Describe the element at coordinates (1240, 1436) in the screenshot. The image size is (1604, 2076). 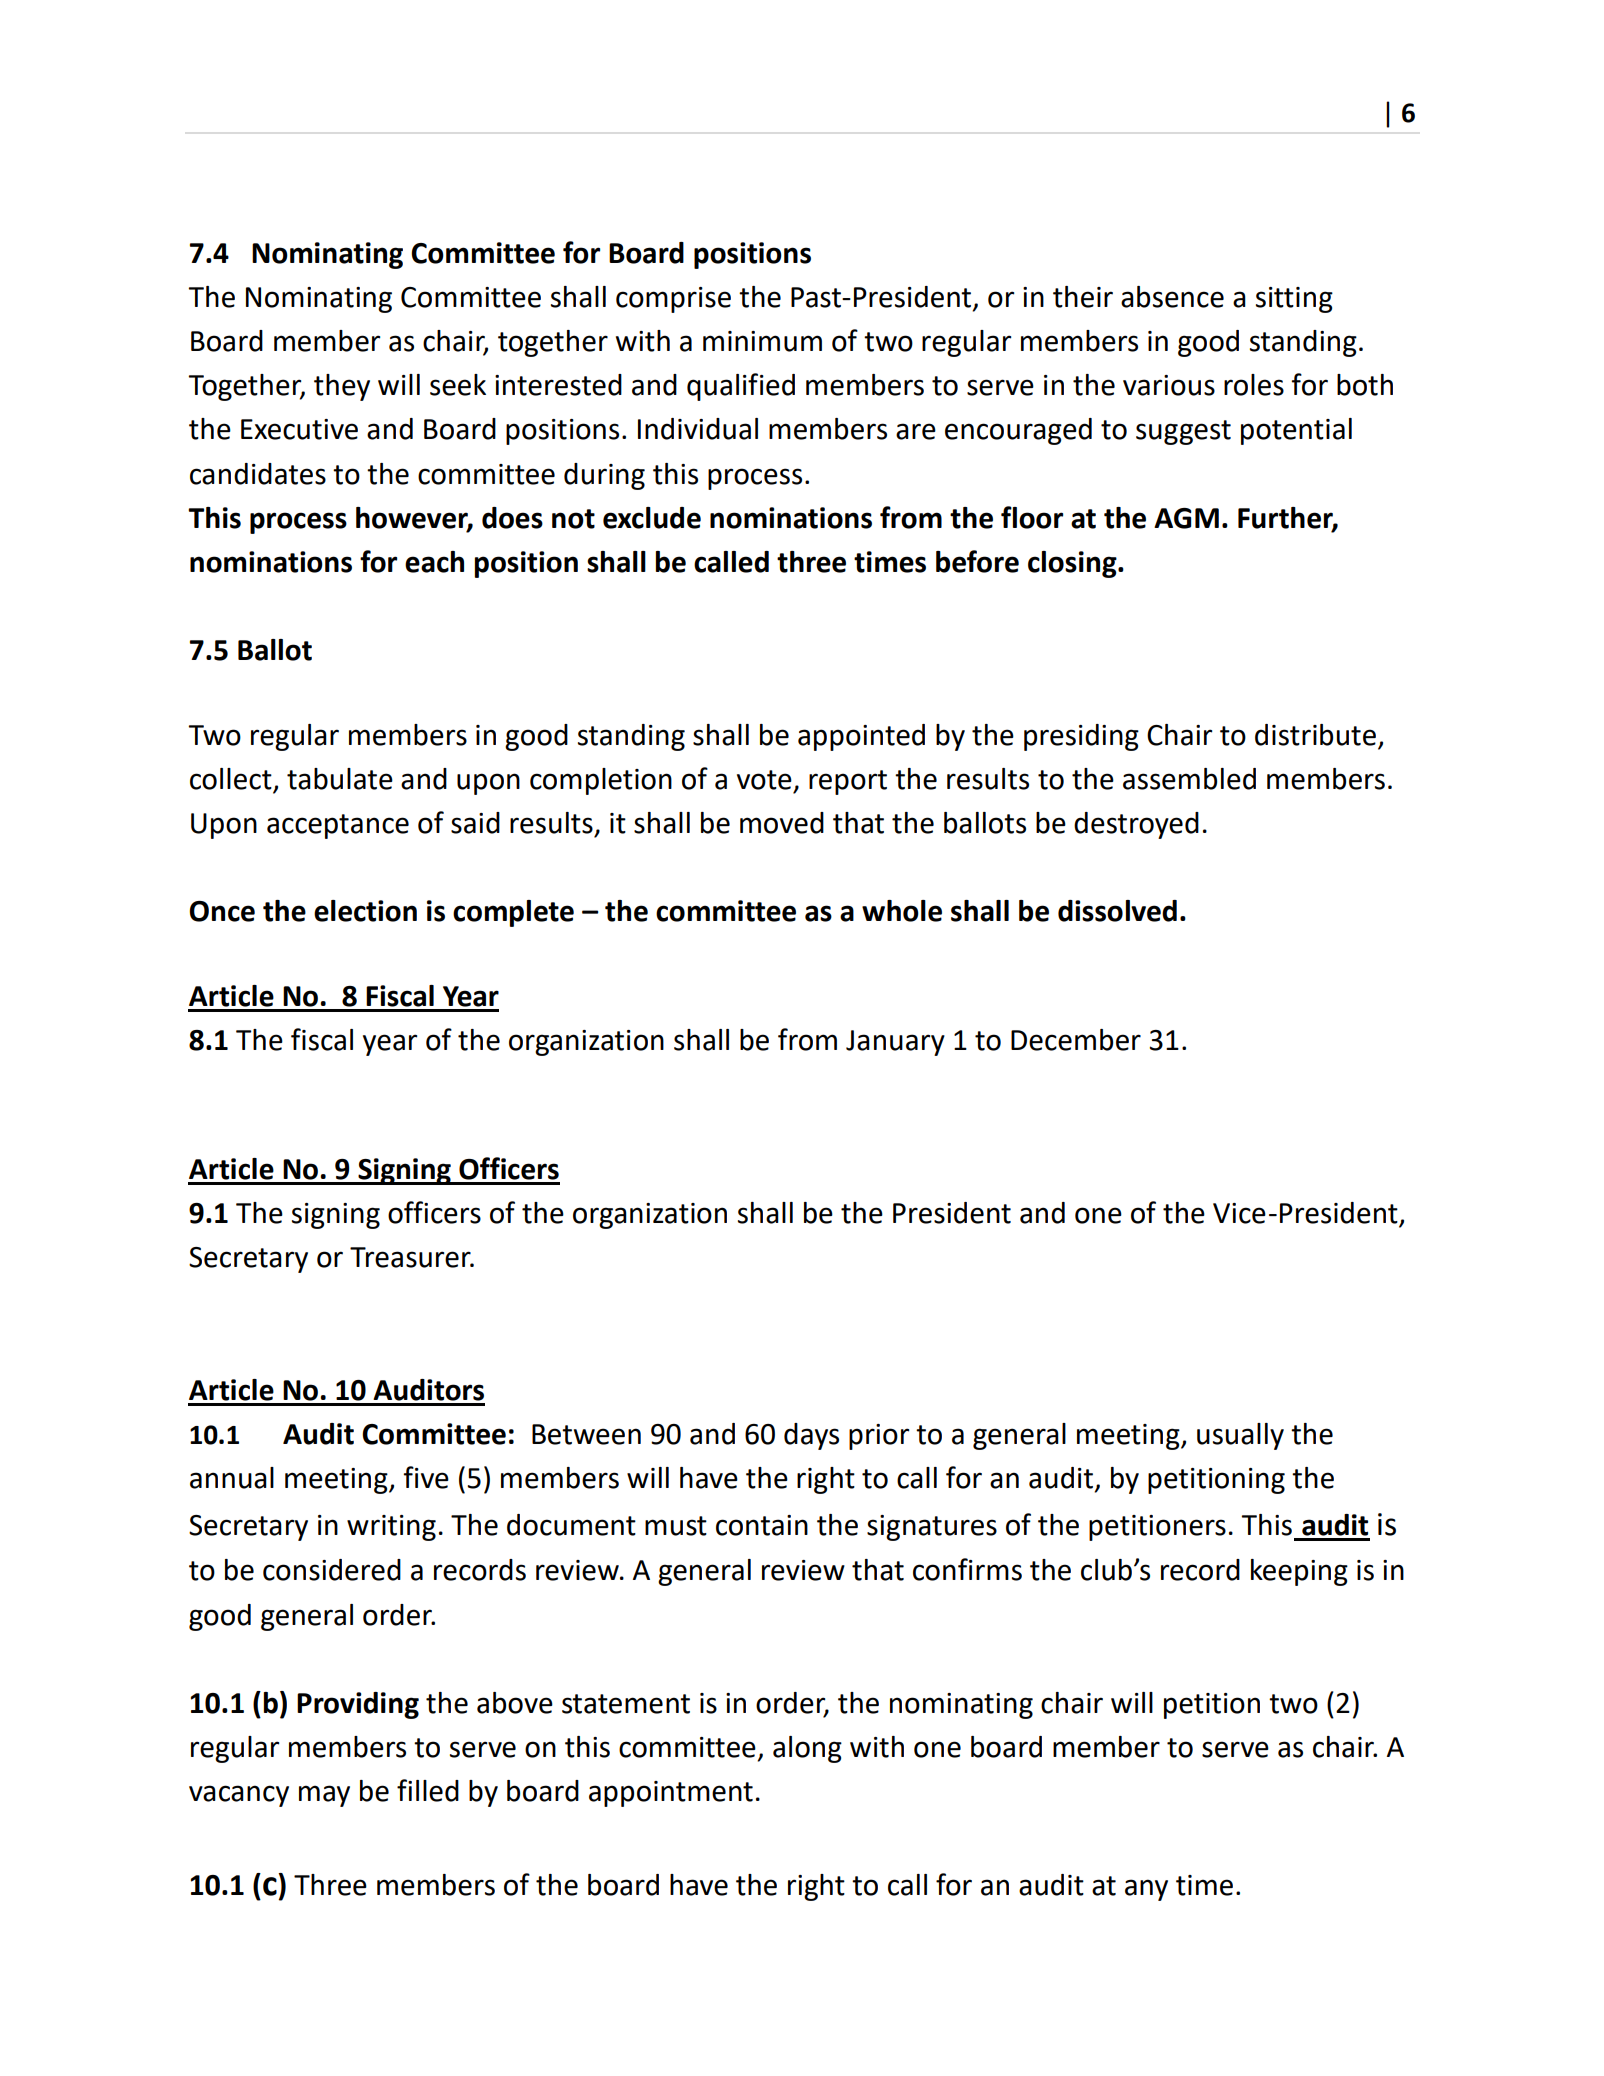
I see `usually` at that location.
